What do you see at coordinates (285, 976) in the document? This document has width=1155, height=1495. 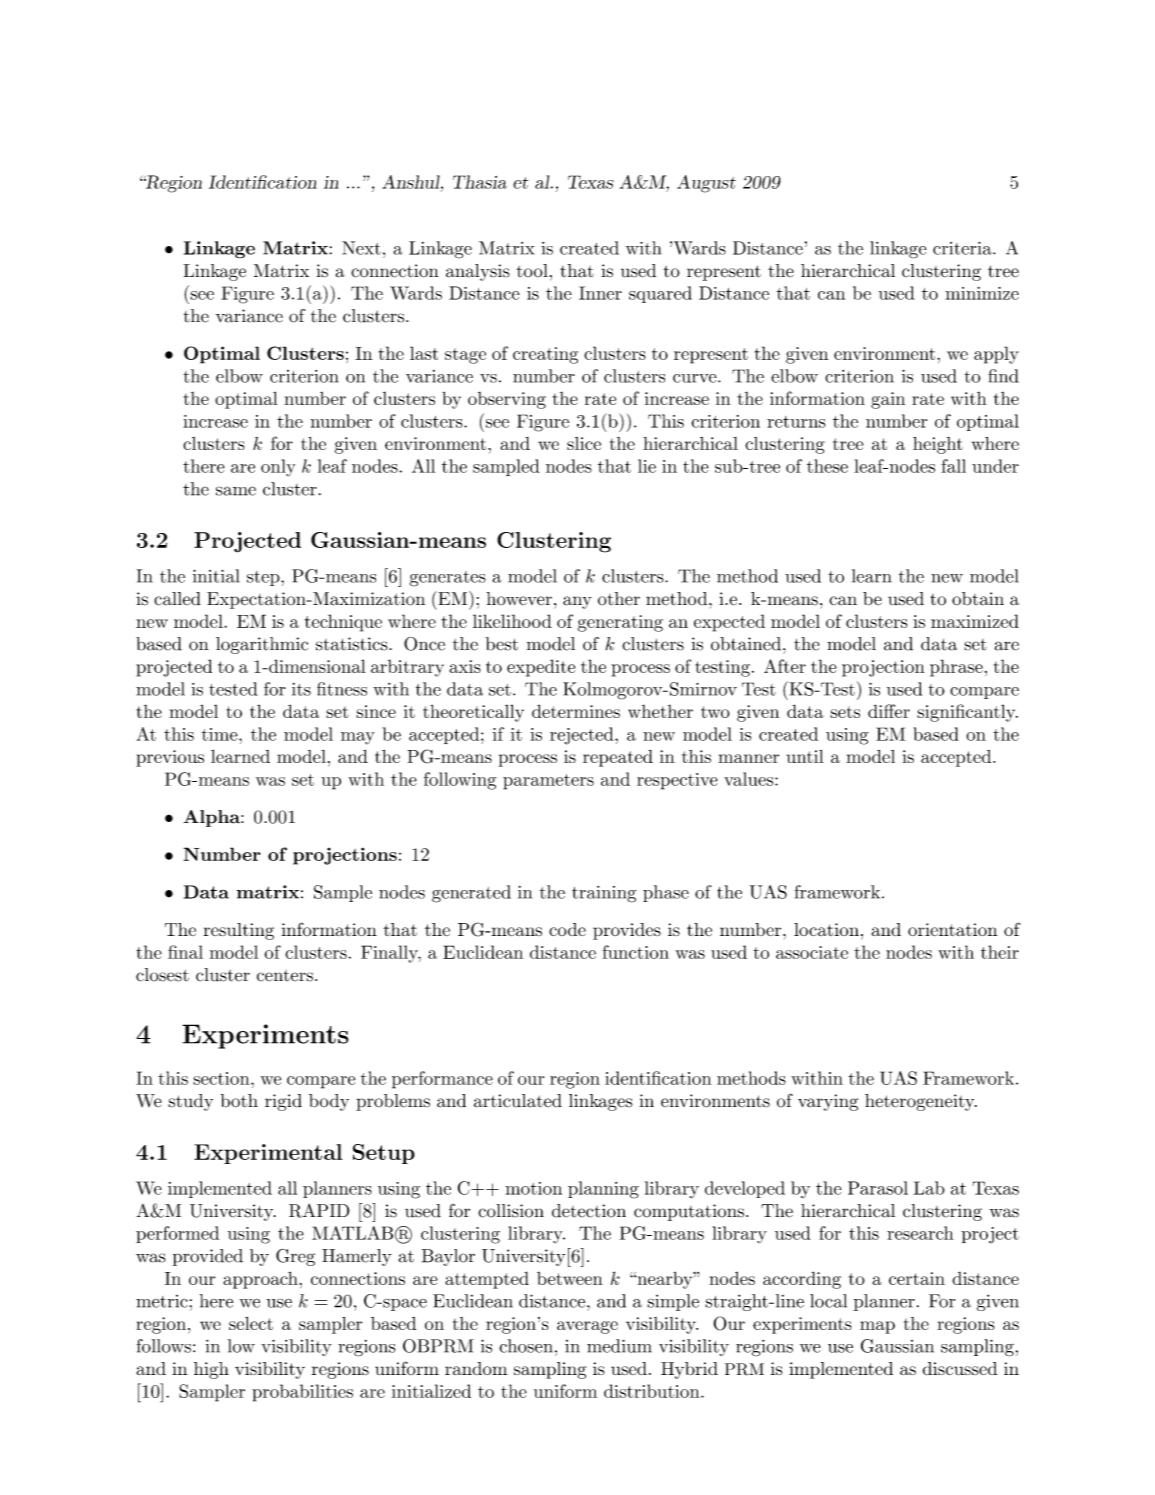 I see `centers` at bounding box center [285, 976].
